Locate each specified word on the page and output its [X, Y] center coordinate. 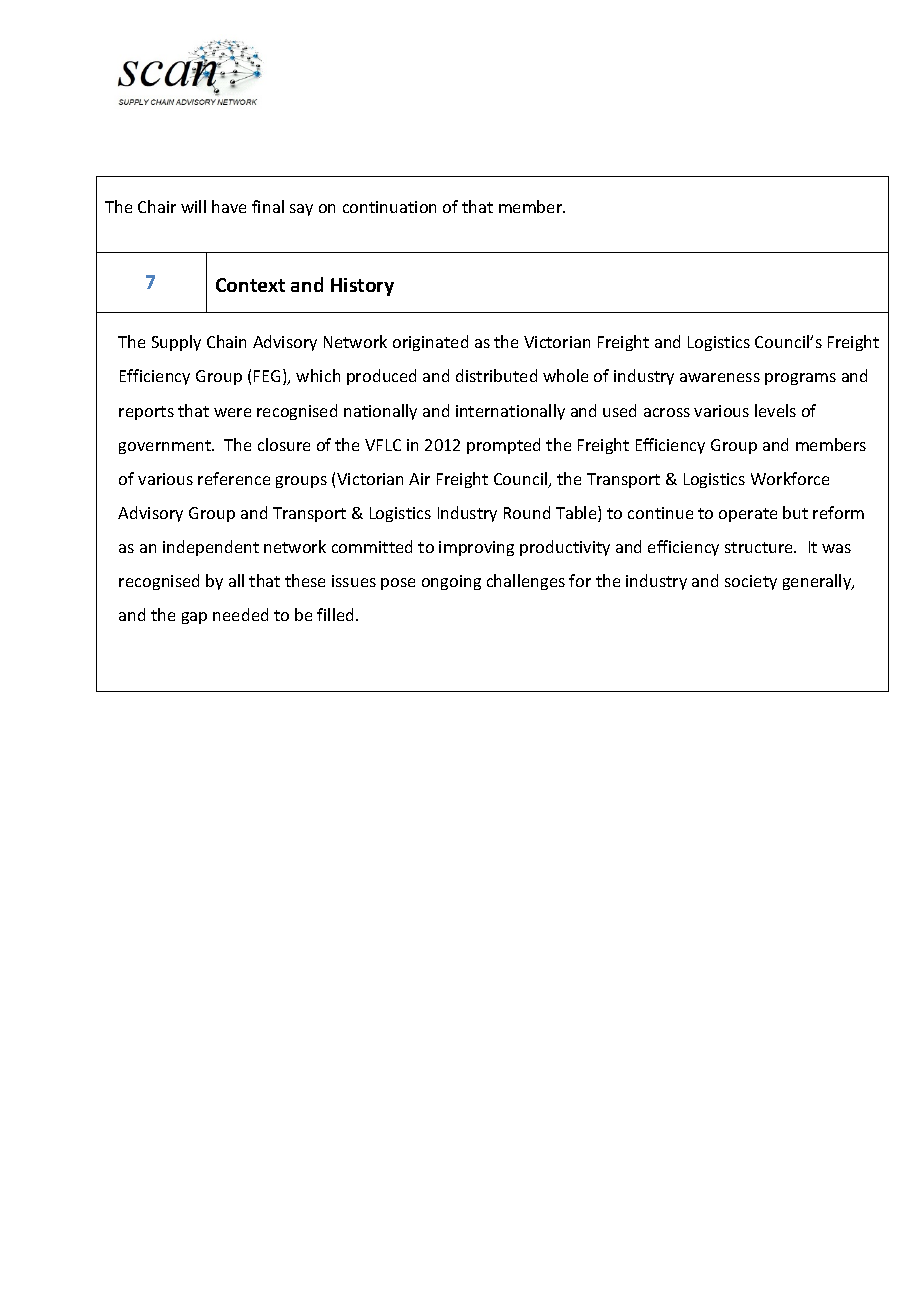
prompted [503, 446]
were [232, 412]
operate [748, 515]
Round [527, 512]
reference [234, 478]
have [229, 206]
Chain [226, 341]
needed [240, 614]
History [362, 287]
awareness [720, 377]
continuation [389, 207]
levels [775, 410]
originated [430, 343]
